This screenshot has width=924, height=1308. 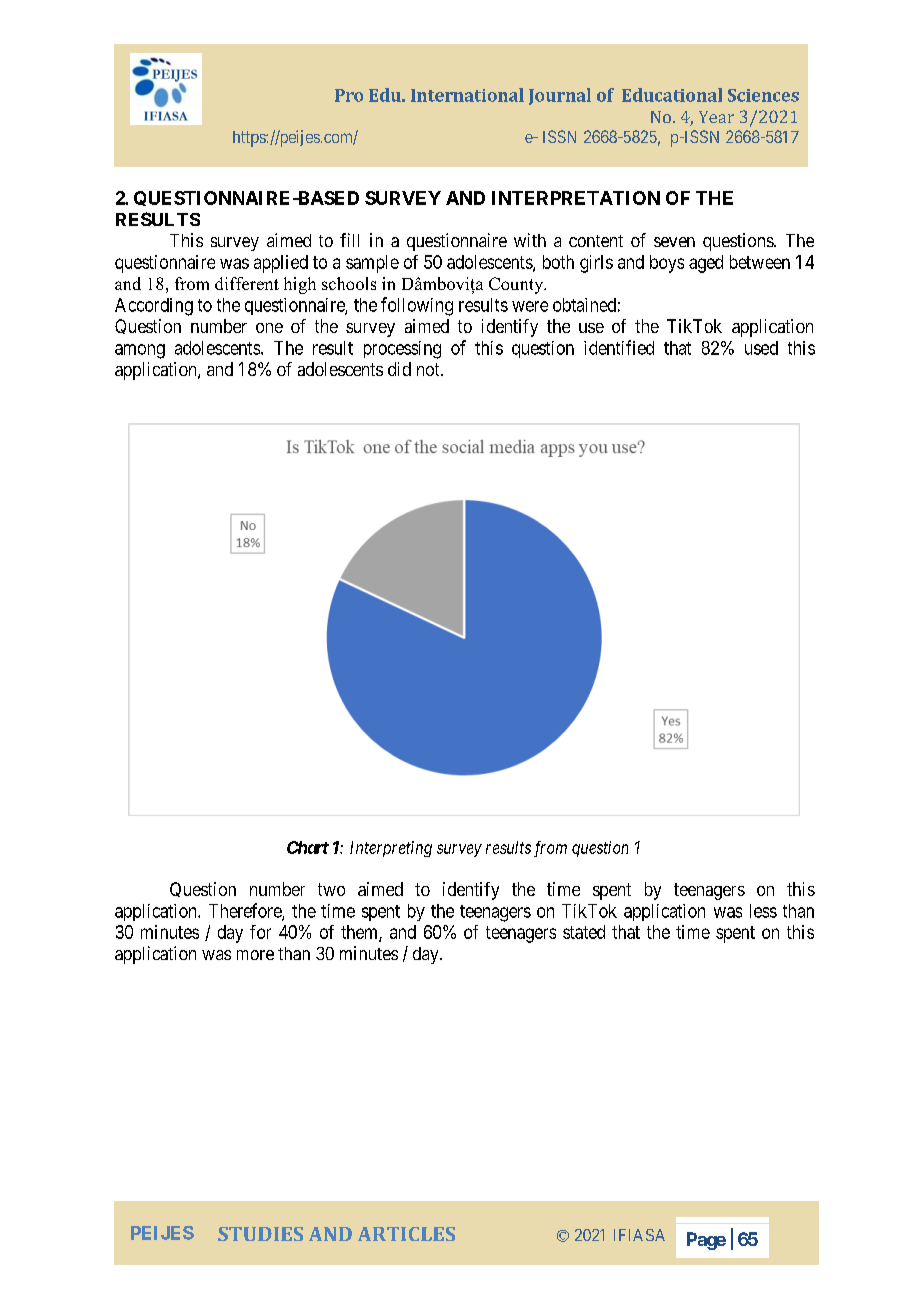 I want to click on International, so click(x=467, y=95).
